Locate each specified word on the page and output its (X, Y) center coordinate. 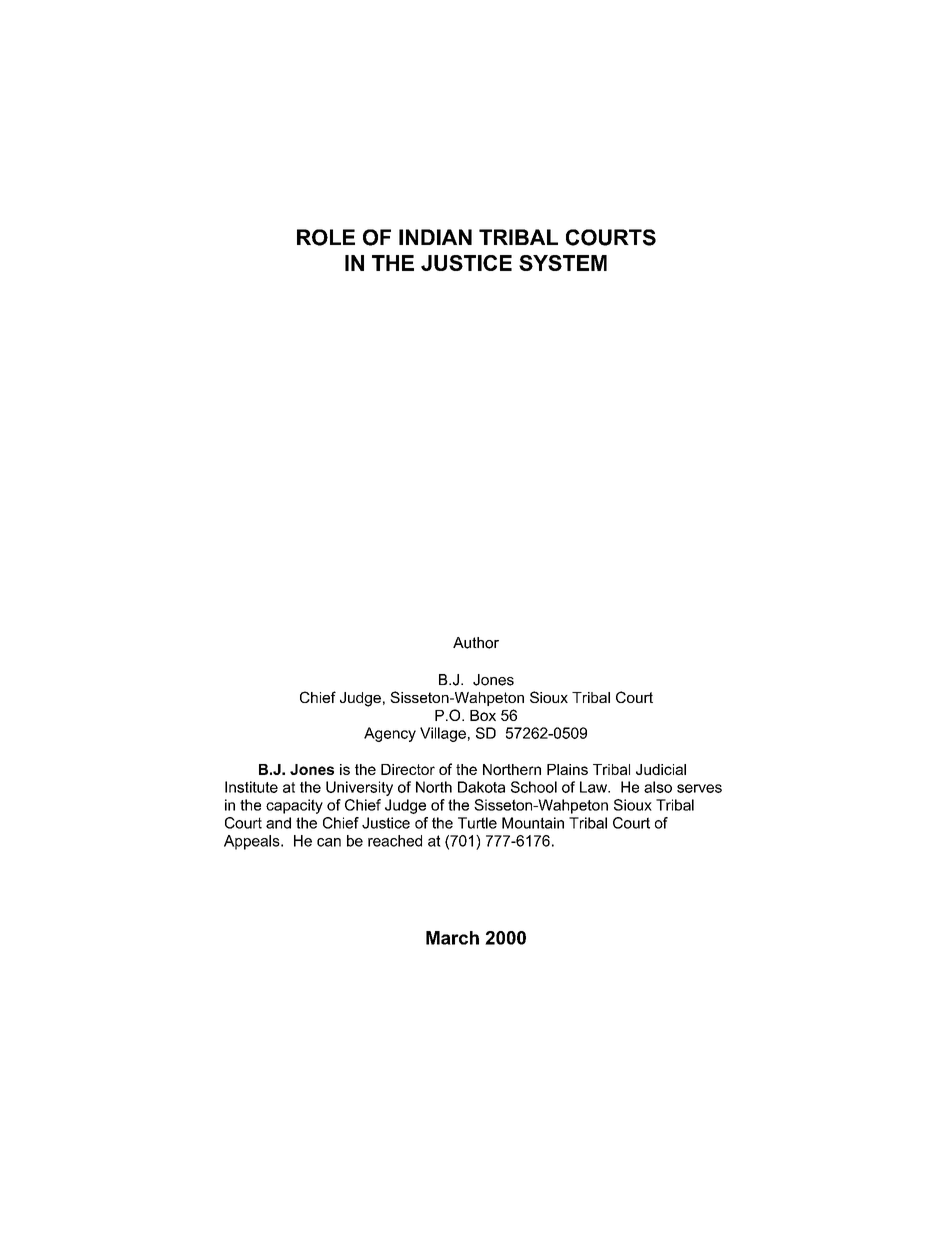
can (329, 842)
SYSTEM (563, 263)
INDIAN (435, 237)
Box (483, 715)
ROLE (326, 237)
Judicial (661, 769)
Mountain (533, 823)
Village (443, 734)
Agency (390, 734)
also (658, 787)
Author (476, 643)
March (452, 938)
